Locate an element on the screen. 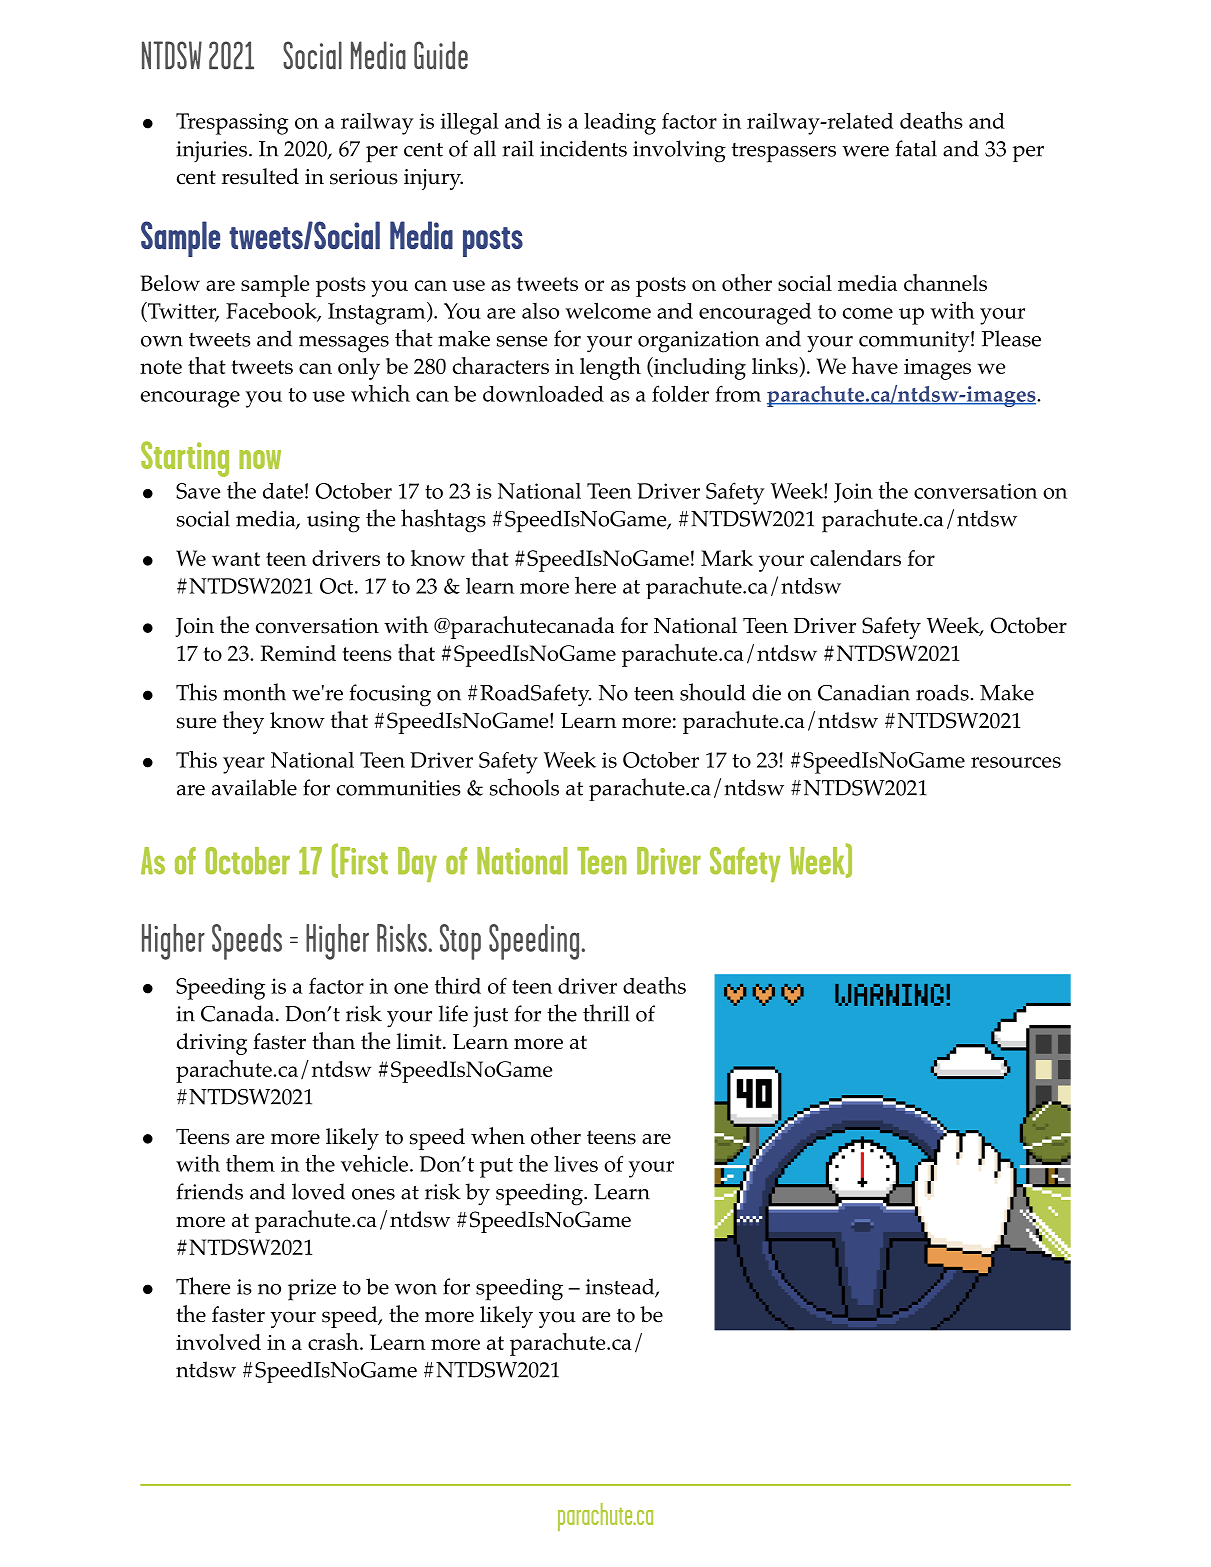 The image size is (1211, 1567). only is located at coordinates (359, 369).
